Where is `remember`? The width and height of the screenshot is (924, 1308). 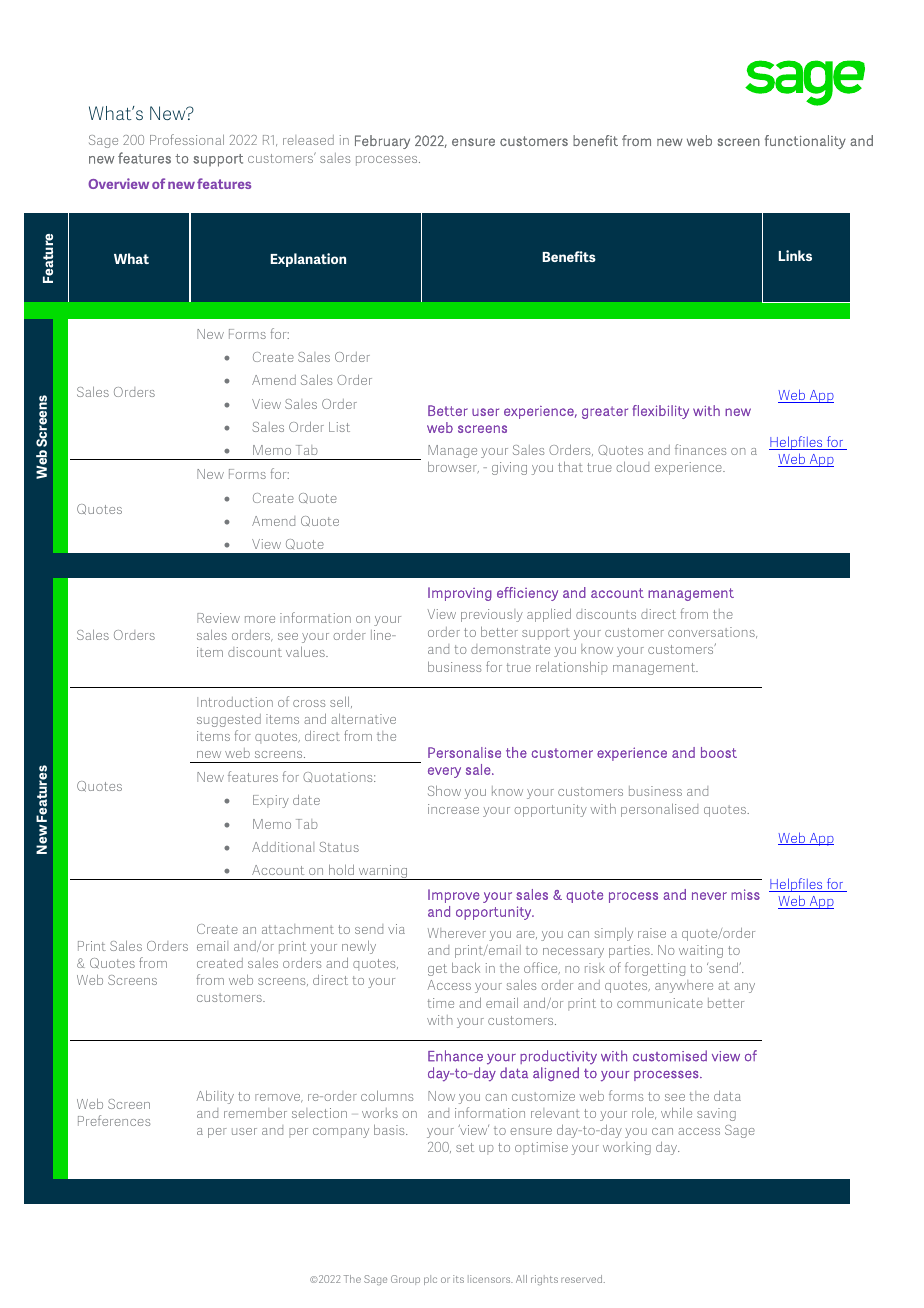
remember is located at coordinates (255, 1113).
